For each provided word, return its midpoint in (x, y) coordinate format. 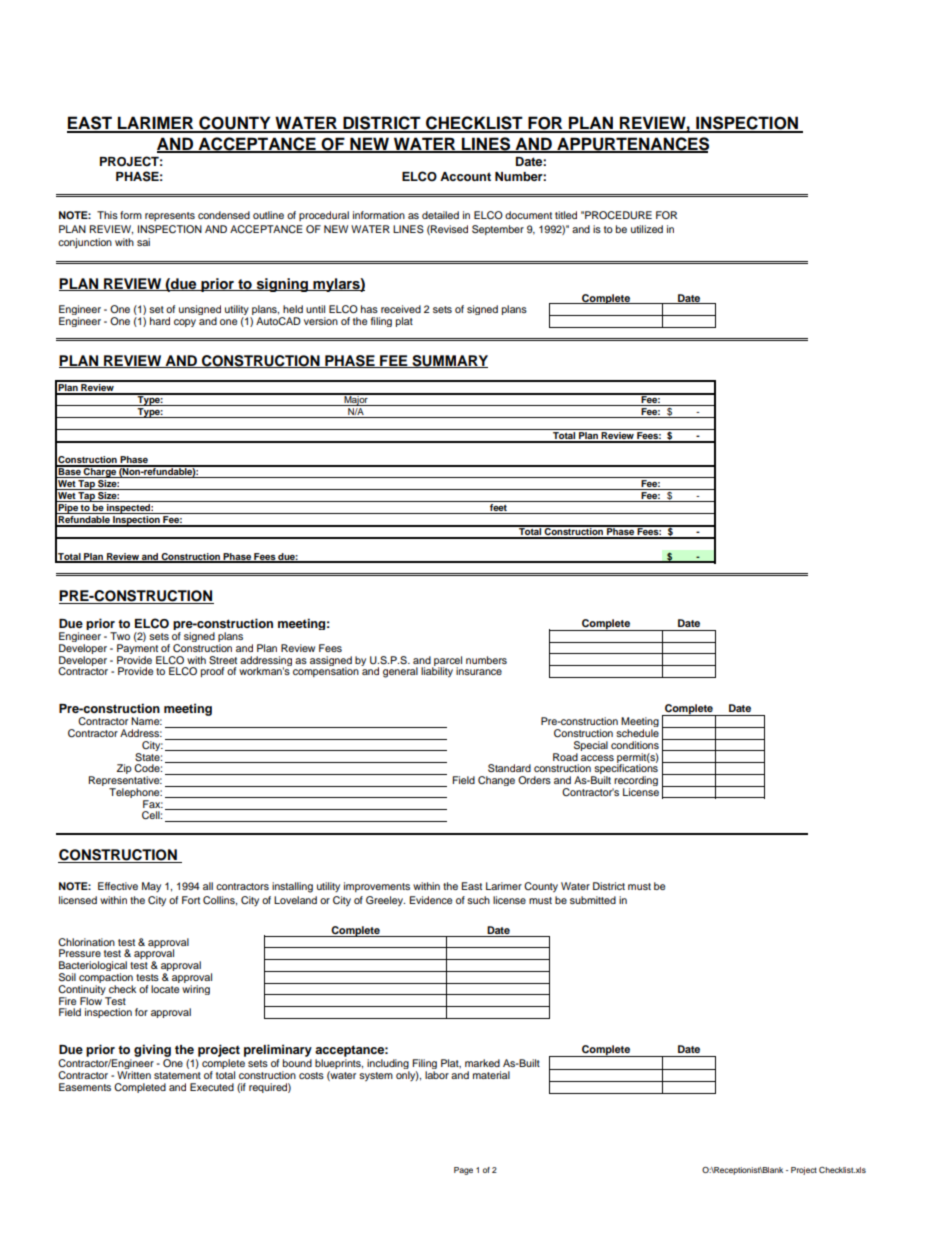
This (107, 215)
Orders (534, 780)
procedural (324, 216)
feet (498, 506)
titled (566, 215)
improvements (377, 887)
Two (120, 636)
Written (134, 1075)
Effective (118, 886)
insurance (479, 671)
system (376, 1076)
